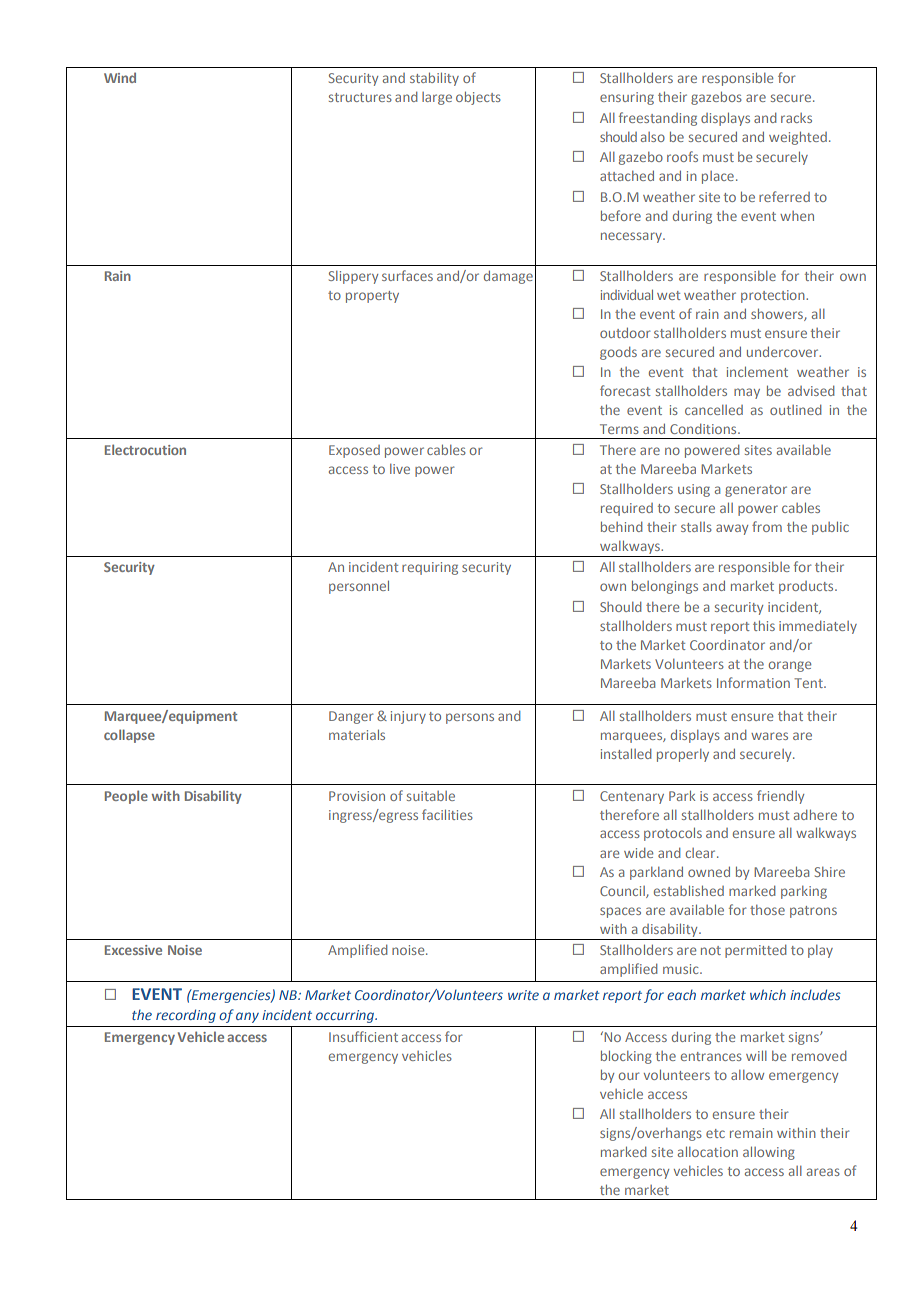  Describe the element at coordinates (359, 587) in the page. I see `personnel` at that location.
